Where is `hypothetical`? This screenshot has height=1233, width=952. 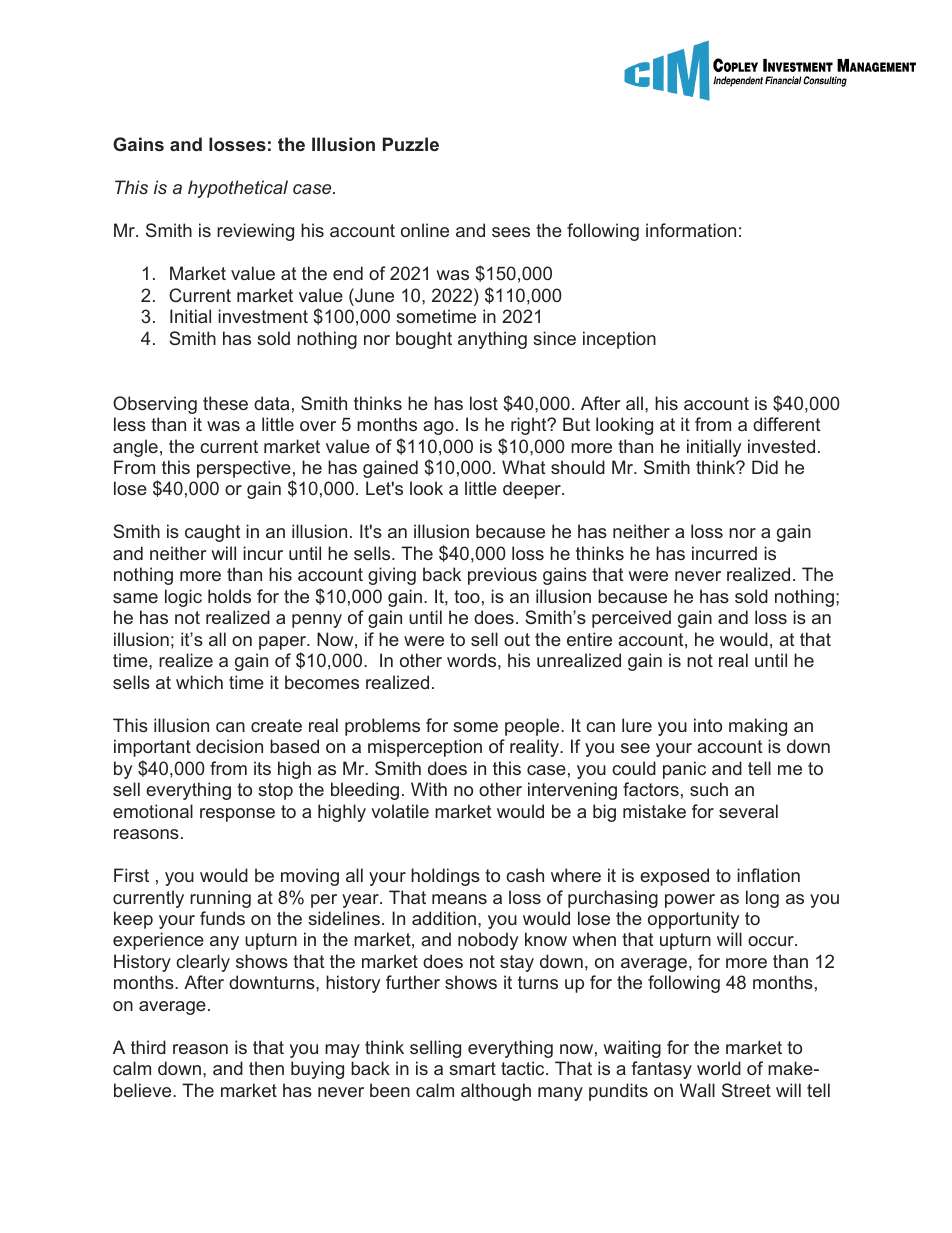 hypothetical is located at coordinates (238, 189).
